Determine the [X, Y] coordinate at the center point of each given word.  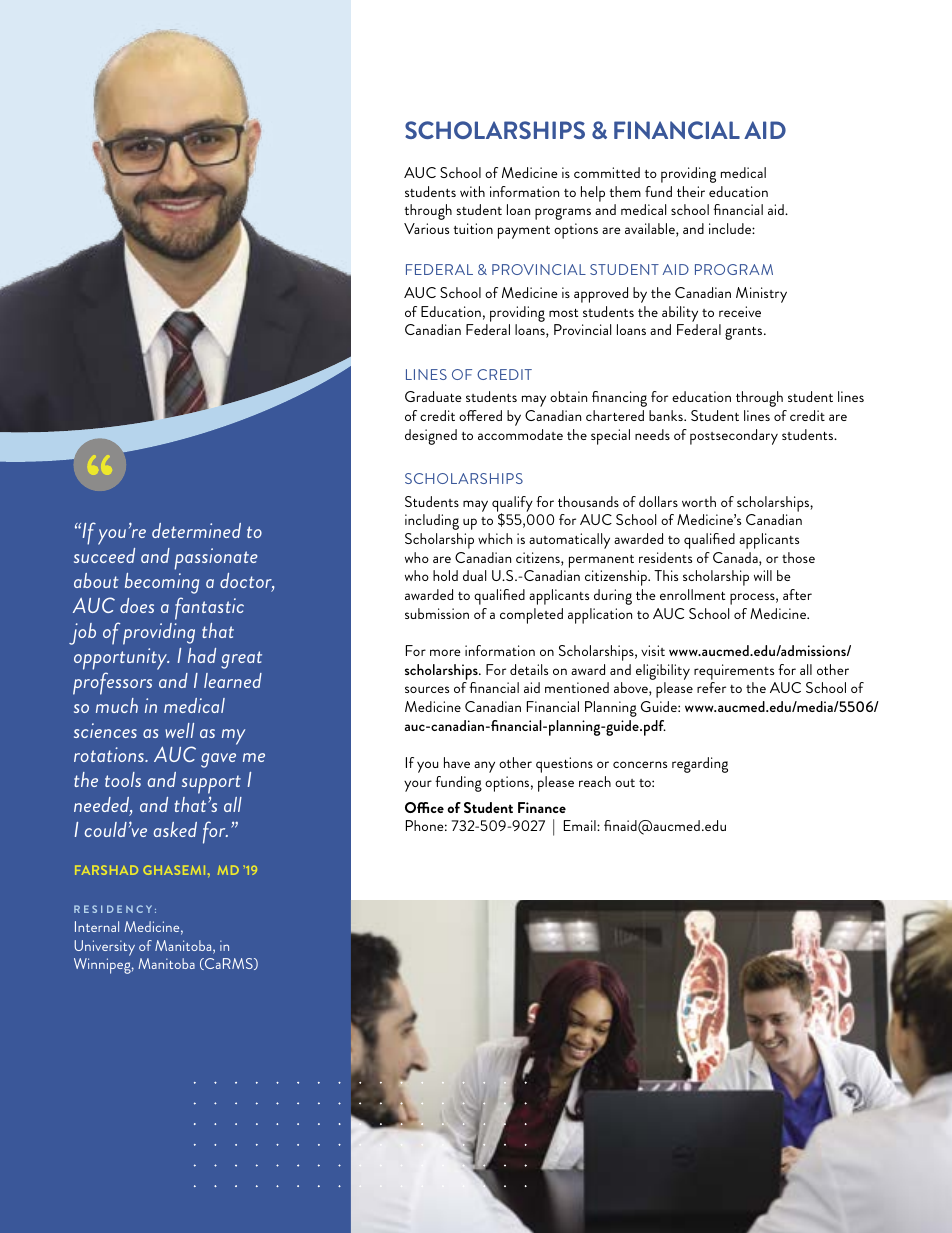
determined [196, 530]
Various [426, 228]
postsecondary [734, 437]
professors [112, 683]
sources [427, 689]
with [472, 191]
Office [424, 807]
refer [711, 687]
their [691, 191]
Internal [97, 926]
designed [431, 437]
